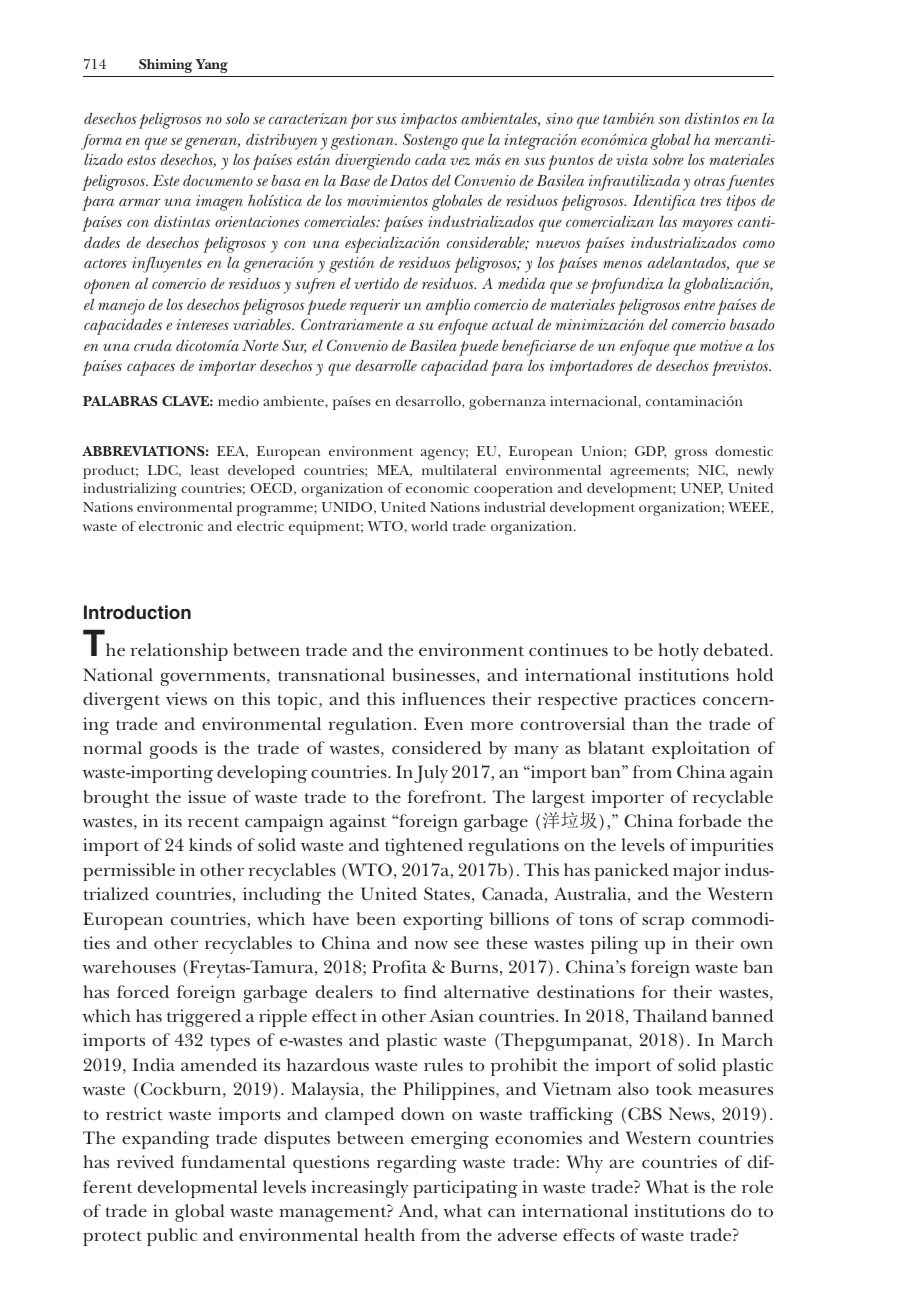 This image has height=1316, width=911. I want to click on participating, so click(465, 1189).
